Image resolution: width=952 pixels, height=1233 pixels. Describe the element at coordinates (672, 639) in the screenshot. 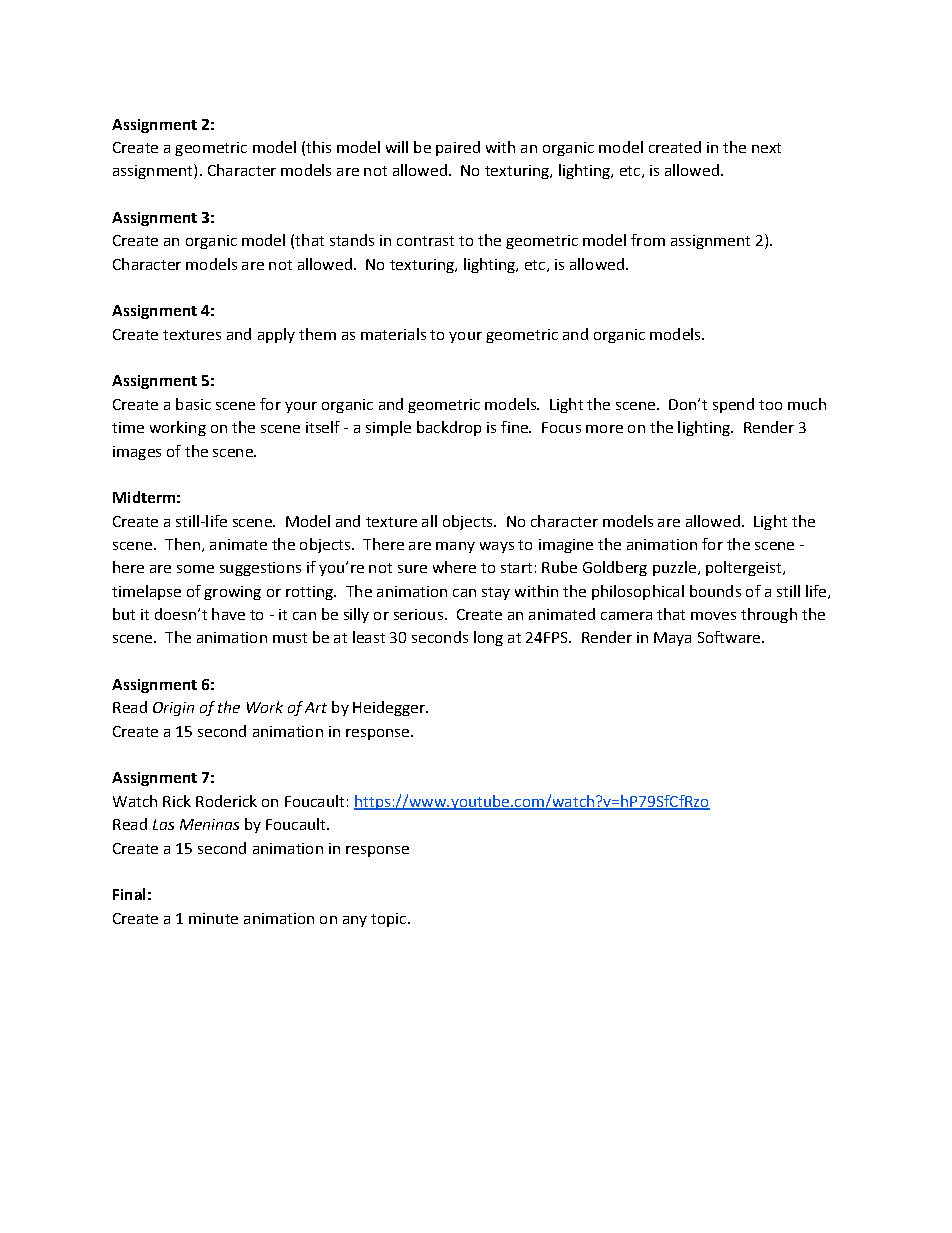

I see `Maya` at that location.
